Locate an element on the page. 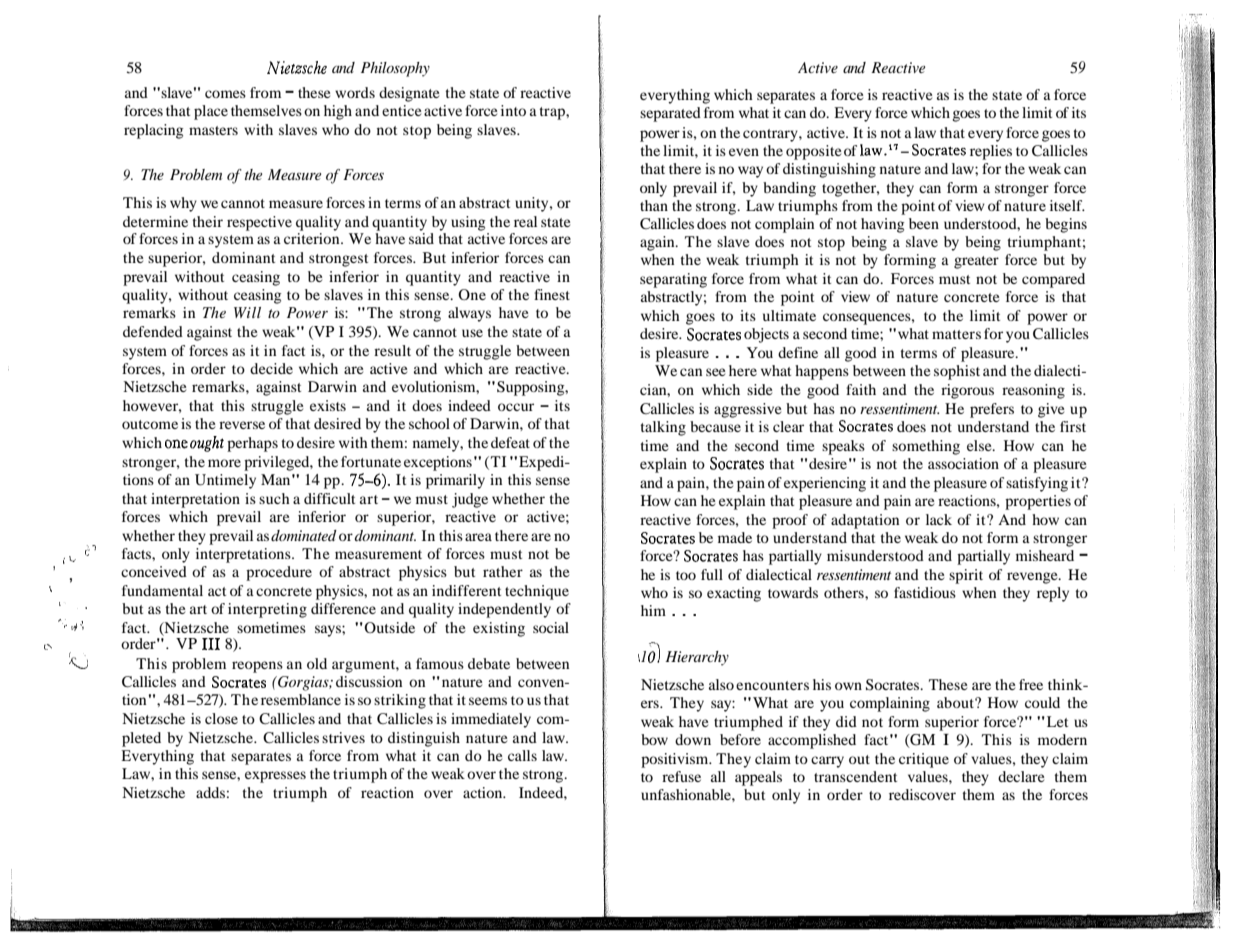 This document has width=1233, height=952. talking is located at coordinates (663, 428).
